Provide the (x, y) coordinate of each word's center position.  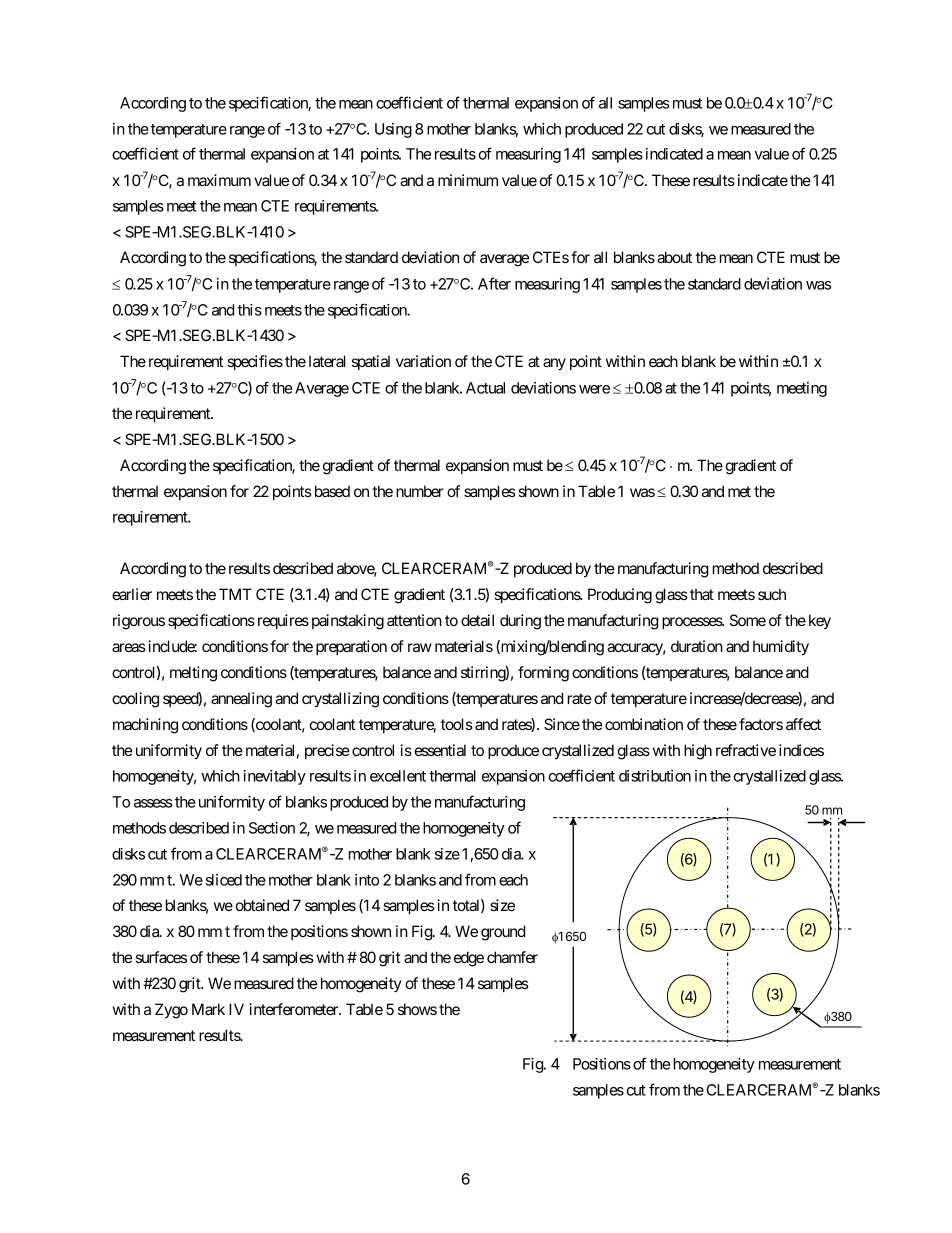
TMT (235, 594)
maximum (219, 180)
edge (469, 959)
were (594, 389)
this (249, 310)
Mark (208, 1009)
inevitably (274, 777)
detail (477, 620)
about (674, 257)
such (772, 594)
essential (440, 750)
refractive (746, 750)
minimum (468, 180)
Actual (485, 388)
